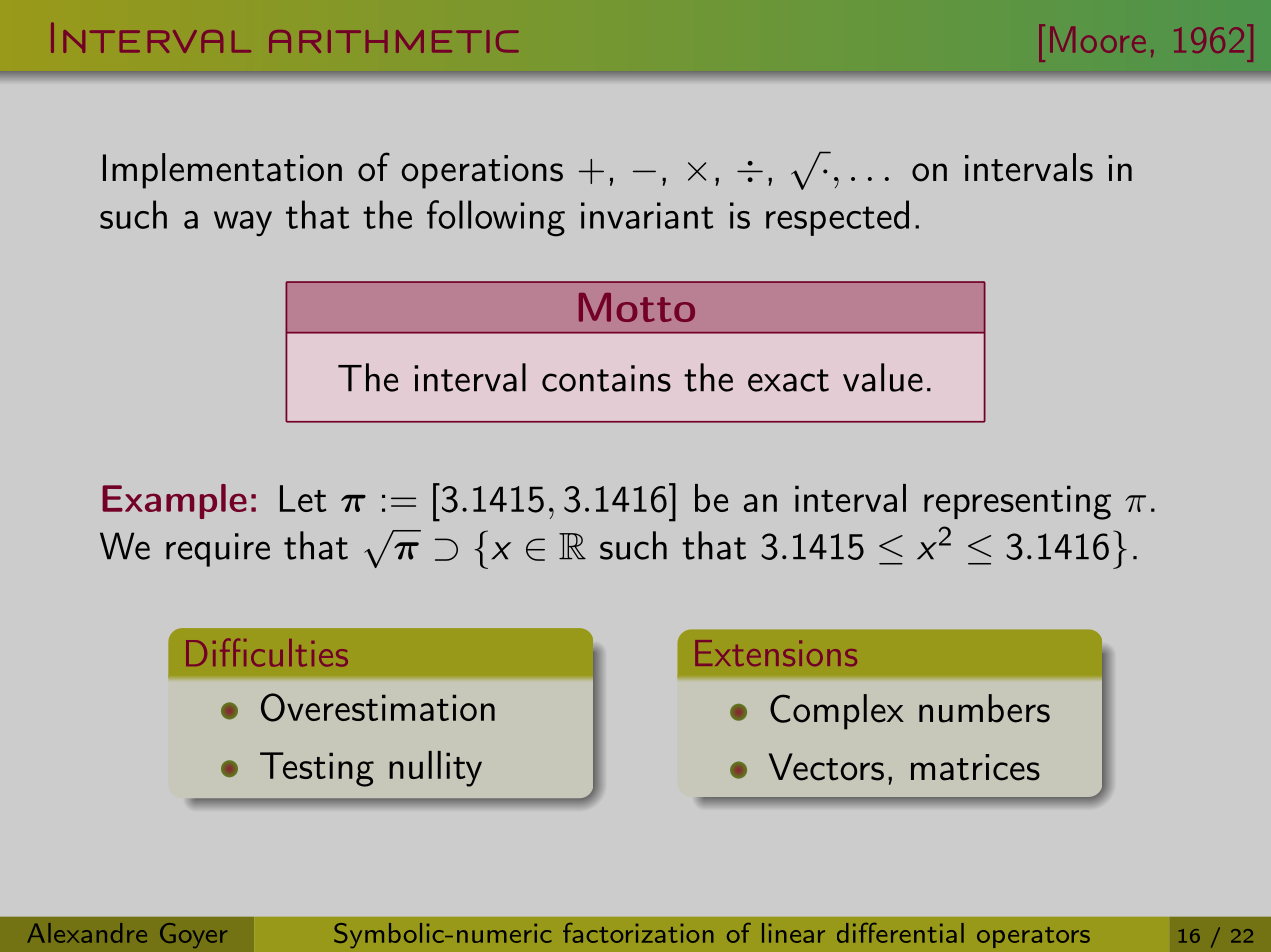 This screenshot has width=1271, height=952. I want to click on Example, so click(174, 501).
